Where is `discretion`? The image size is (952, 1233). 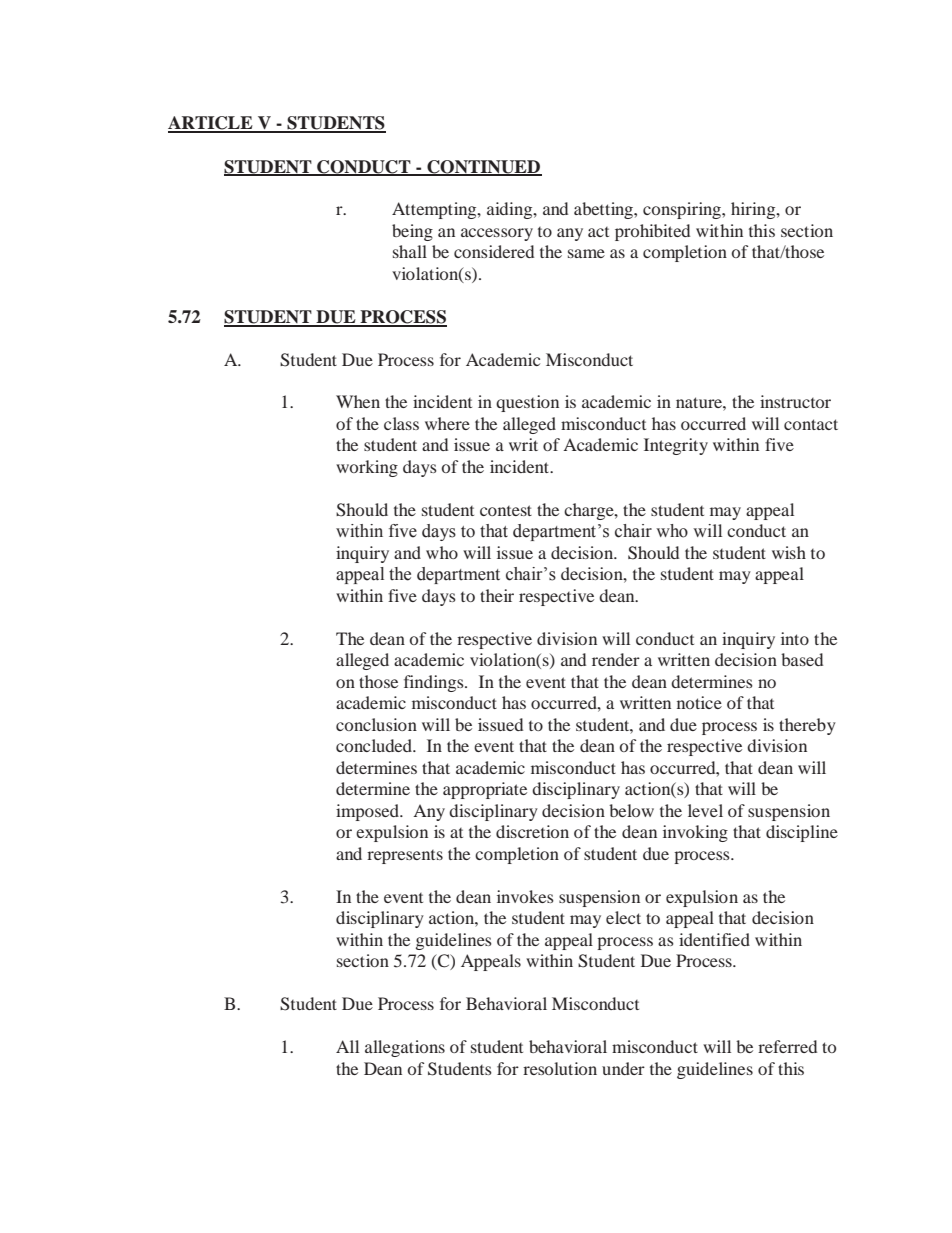
discretion is located at coordinates (532, 831).
